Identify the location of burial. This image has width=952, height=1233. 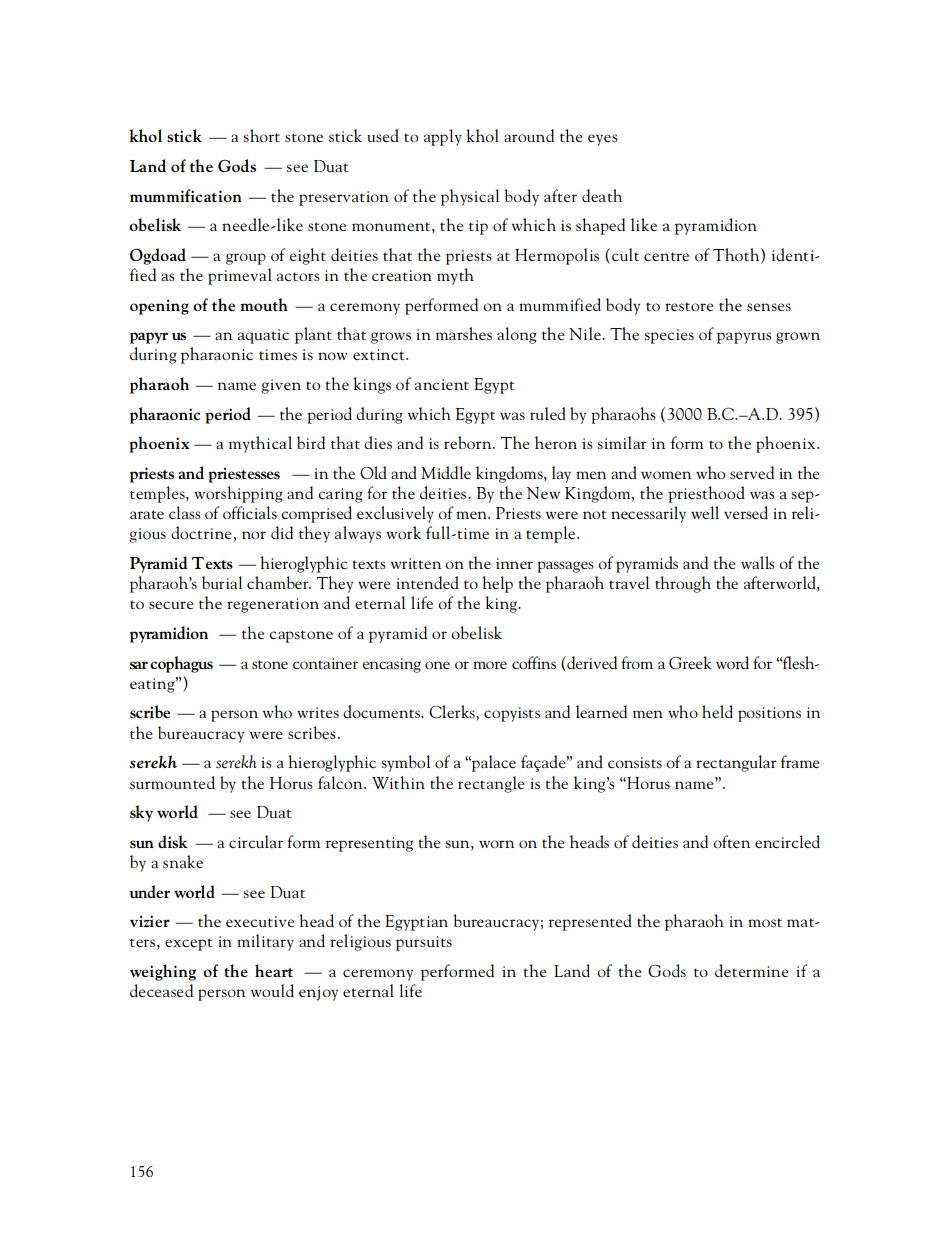
(222, 582).
